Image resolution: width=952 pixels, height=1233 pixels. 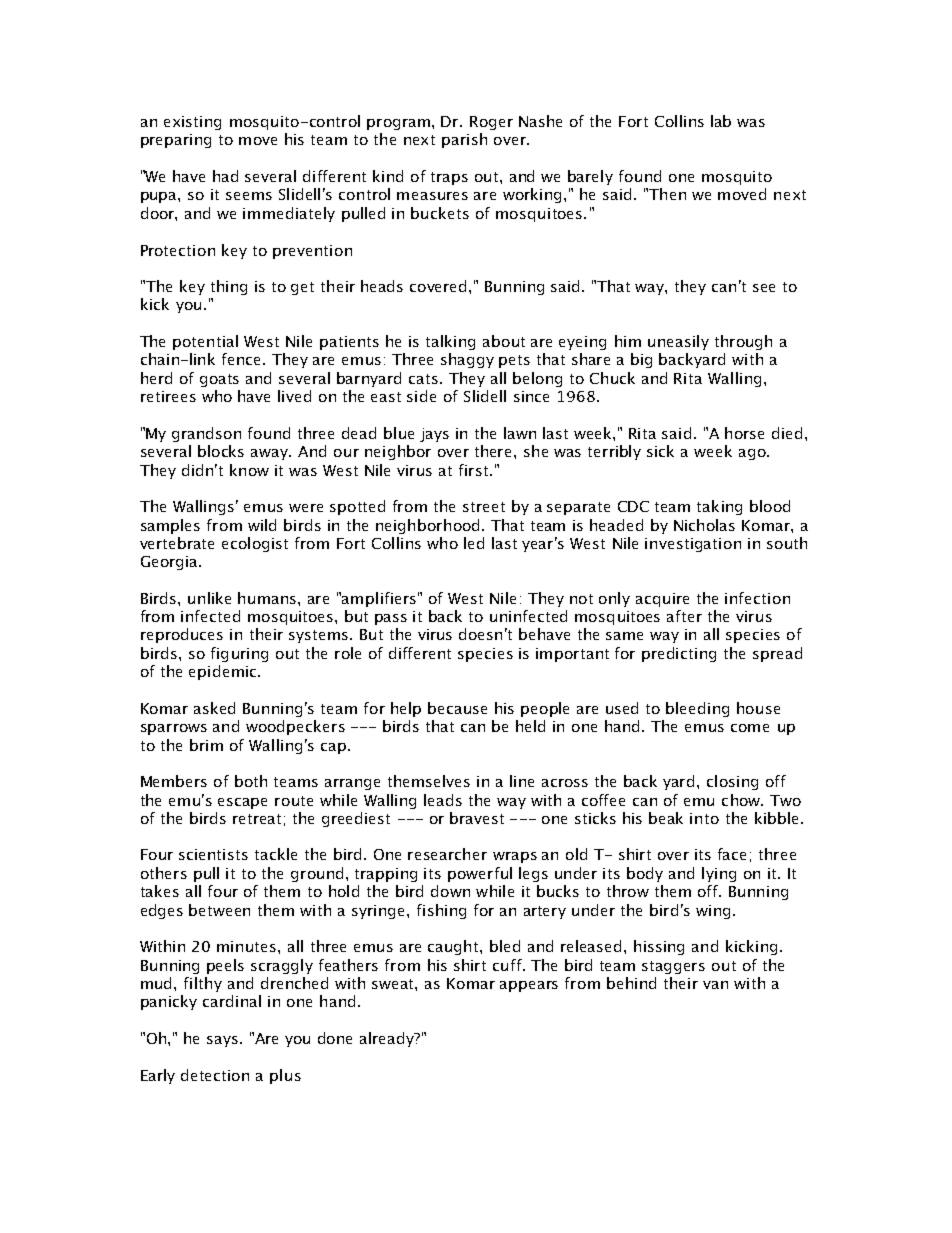 What do you see at coordinates (721, 121) in the screenshot?
I see `lab` at bounding box center [721, 121].
